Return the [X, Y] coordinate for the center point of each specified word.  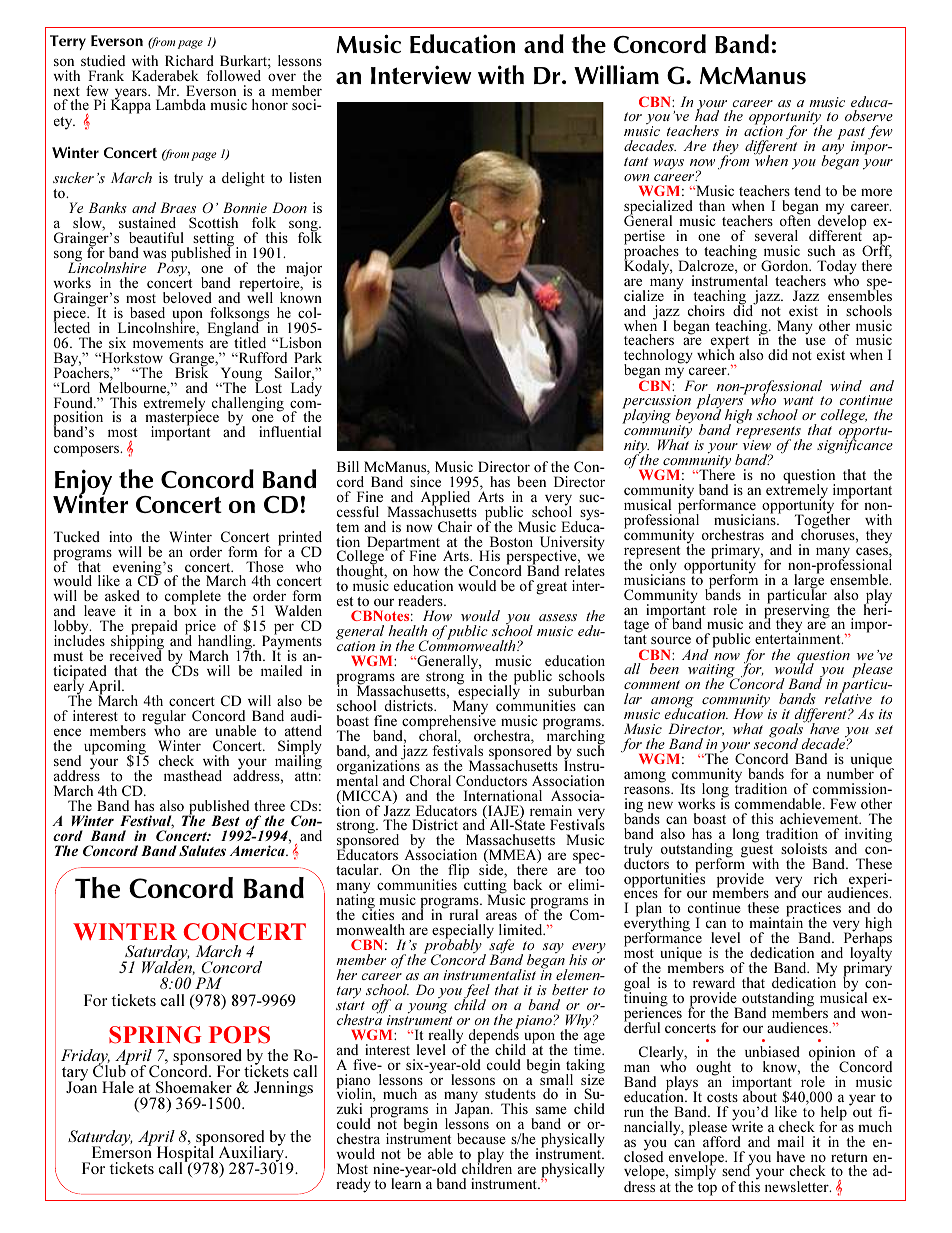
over [282, 77]
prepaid [154, 628]
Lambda [181, 104]
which [716, 354]
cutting [484, 887]
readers [421, 600]
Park [308, 357]
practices [813, 911]
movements [168, 343]
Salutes [202, 850]
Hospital [187, 1154]
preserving [797, 611]
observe [869, 115]
